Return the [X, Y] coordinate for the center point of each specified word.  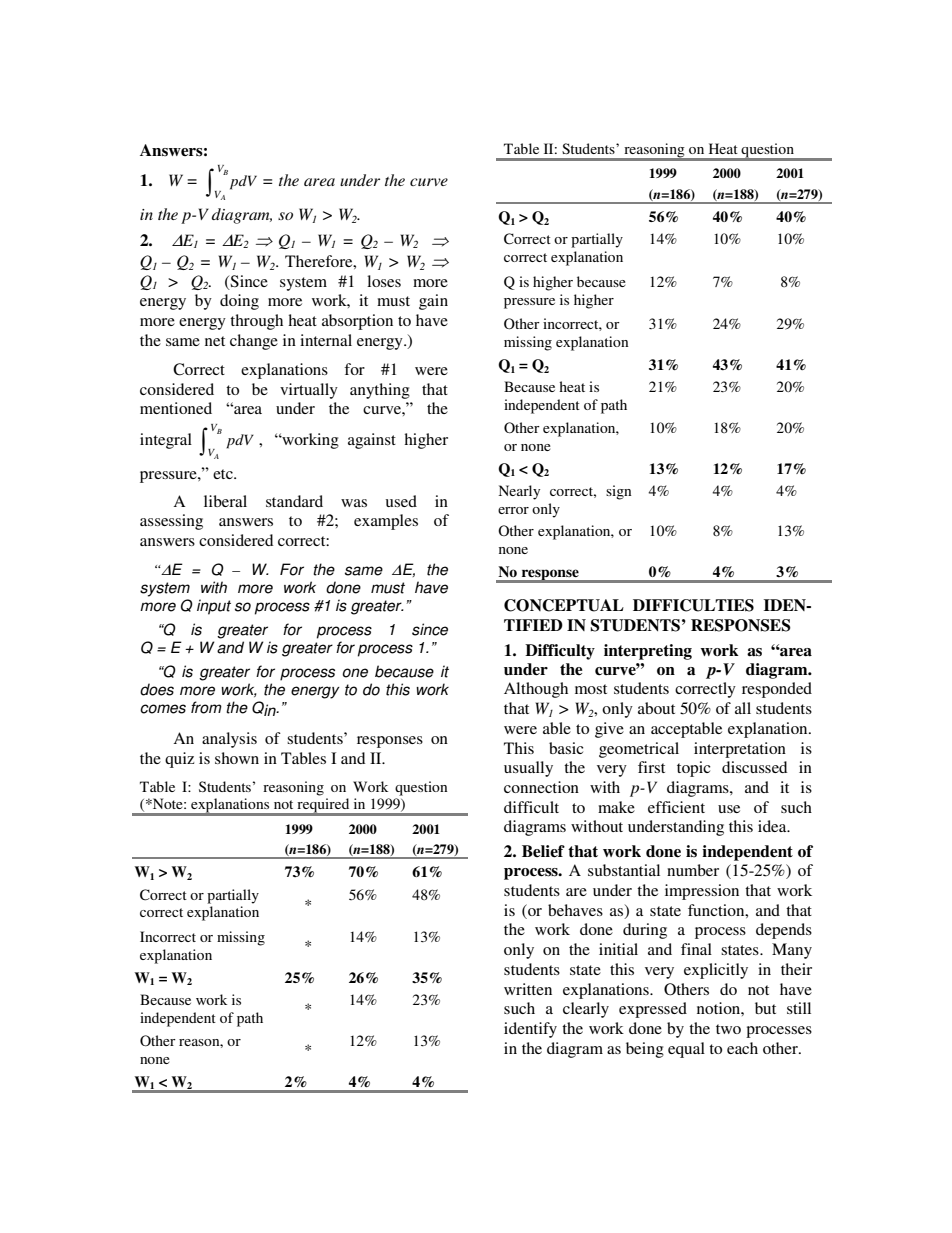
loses [384, 281]
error [513, 510]
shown [237, 758]
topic [693, 769]
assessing [171, 522]
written [528, 989]
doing [239, 302]
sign [618, 492]
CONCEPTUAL [564, 605]
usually [528, 769]
